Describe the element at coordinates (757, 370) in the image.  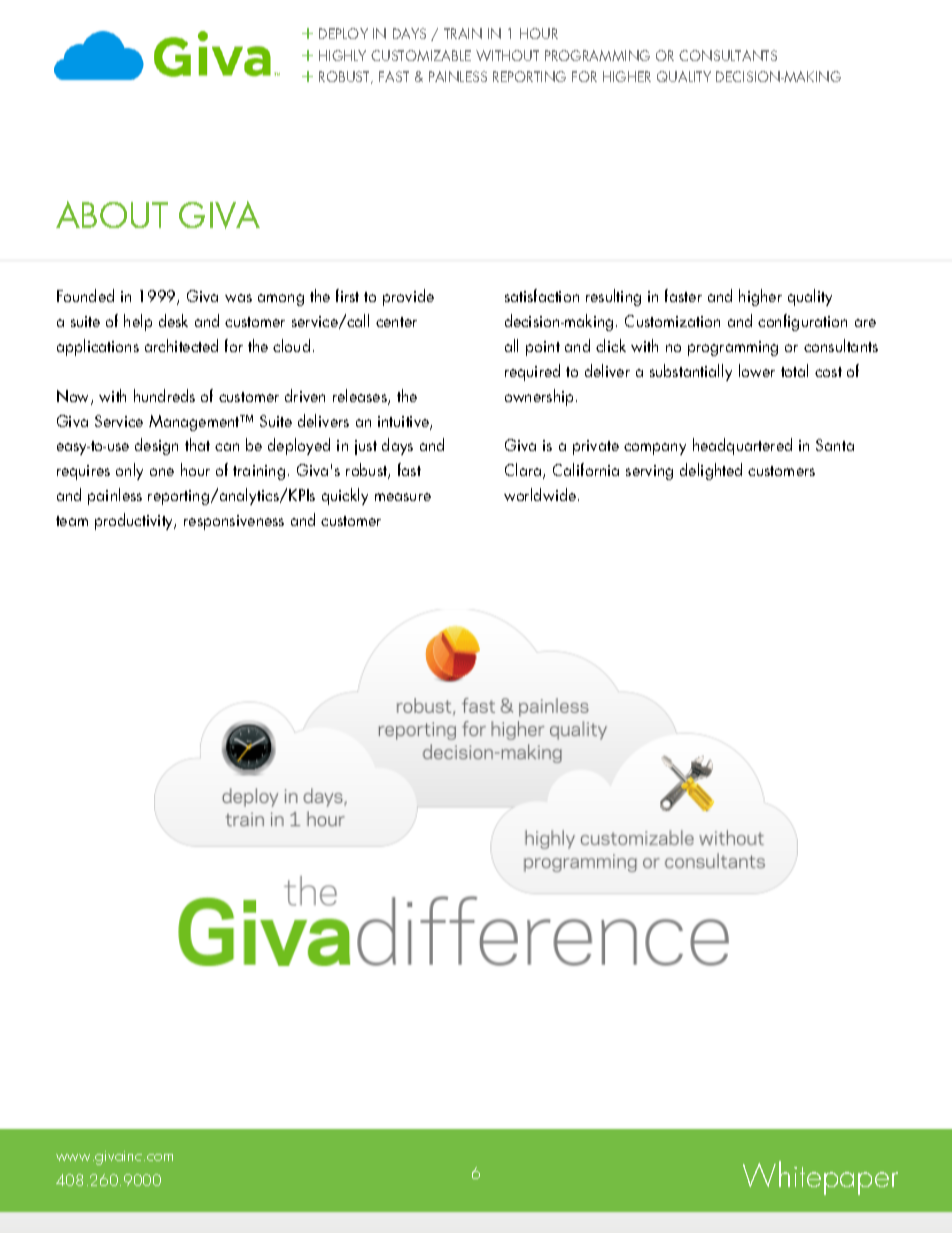
I see `lower` at that location.
